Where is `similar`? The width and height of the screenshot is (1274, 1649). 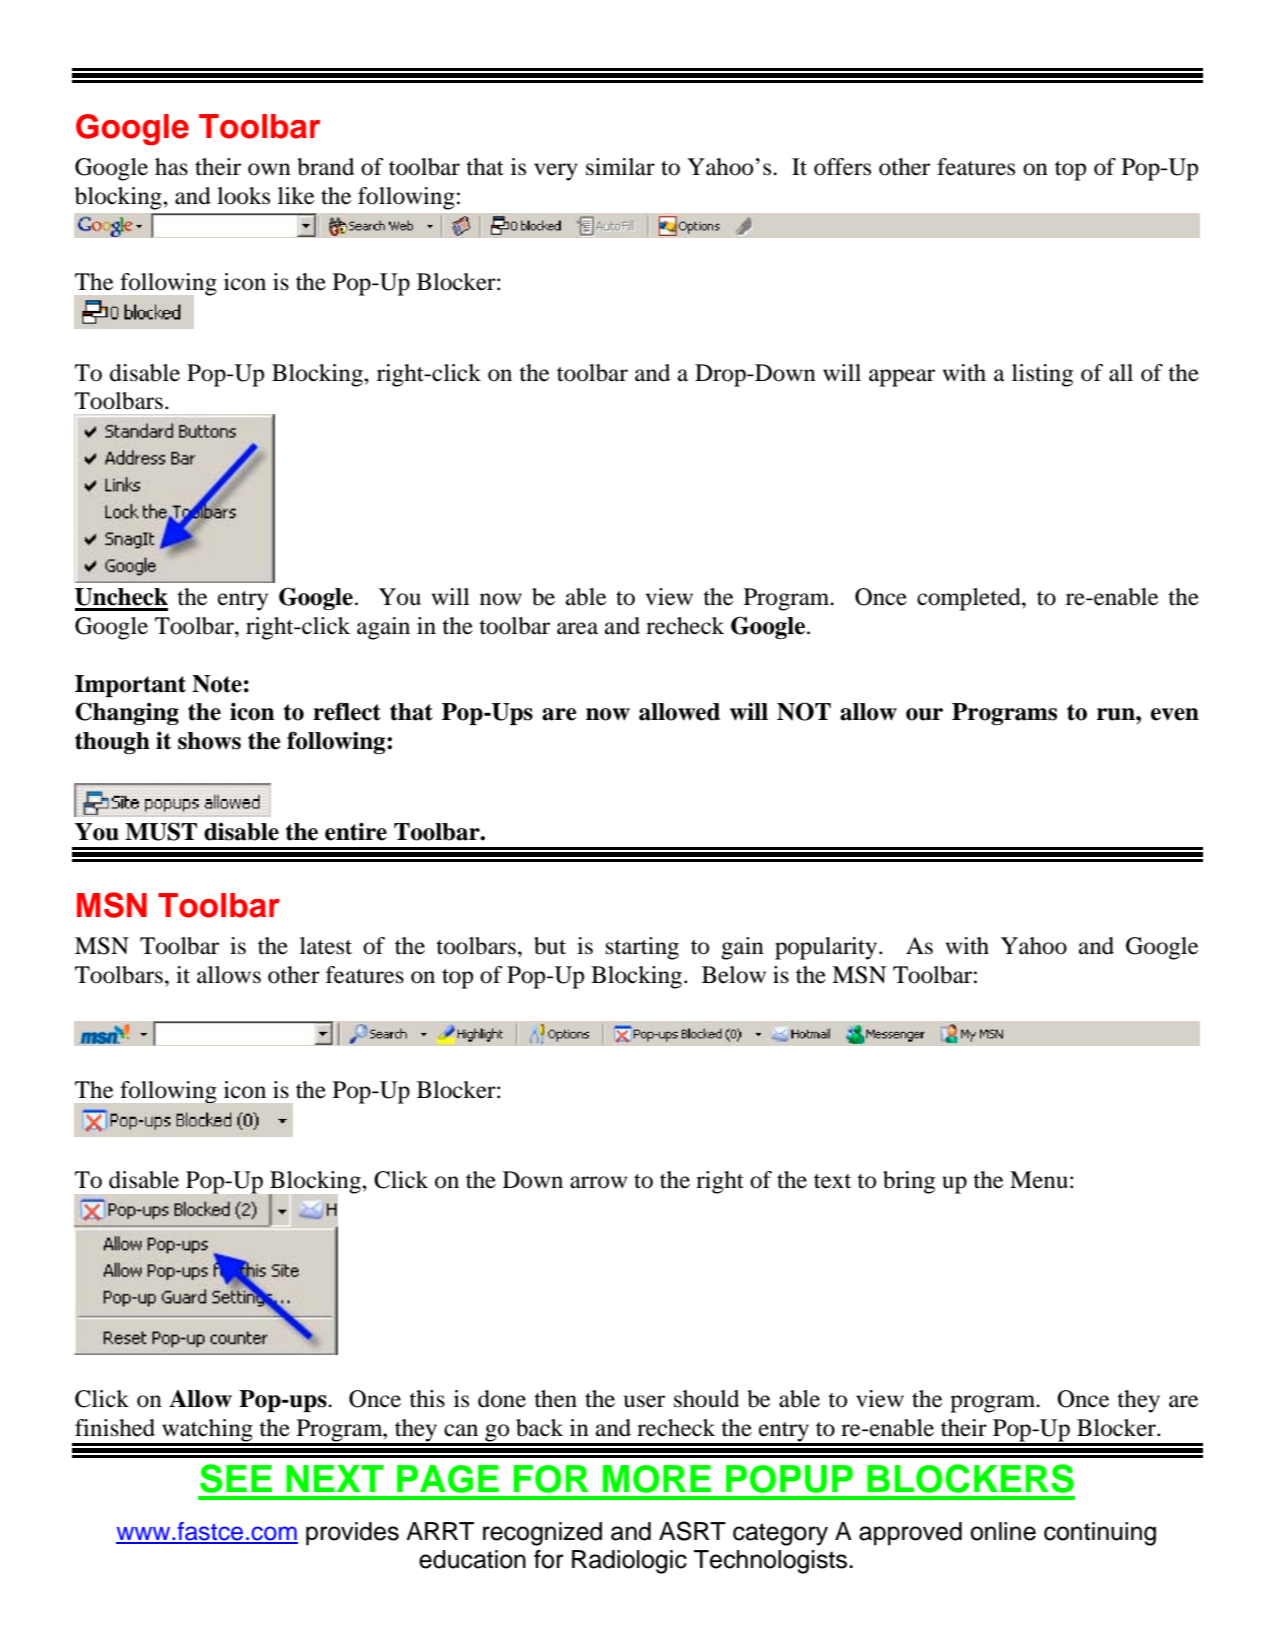 similar is located at coordinates (620, 167).
